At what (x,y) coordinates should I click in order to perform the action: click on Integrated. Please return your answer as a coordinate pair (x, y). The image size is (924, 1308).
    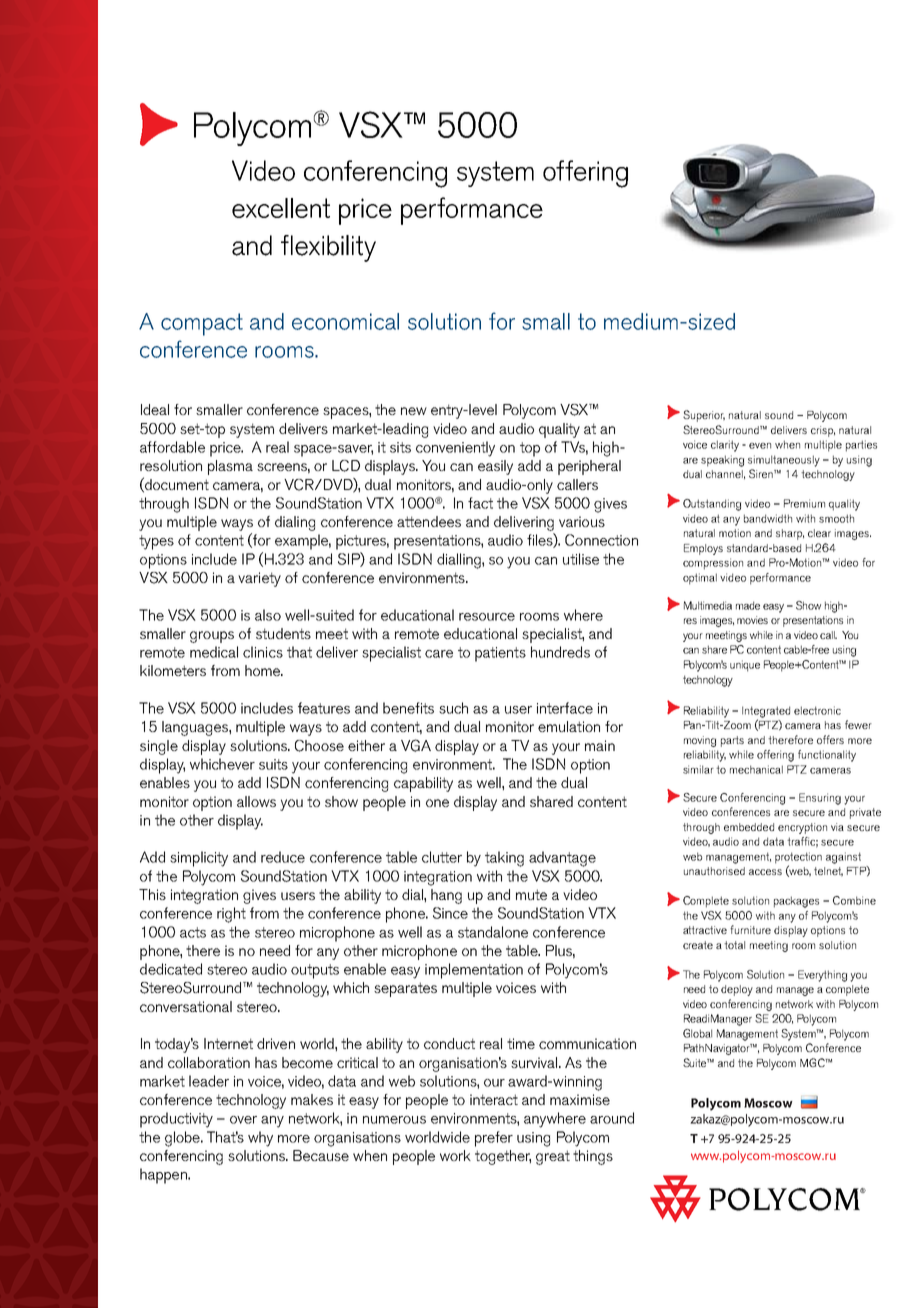
    Looking at the image, I should click on (766, 713).
